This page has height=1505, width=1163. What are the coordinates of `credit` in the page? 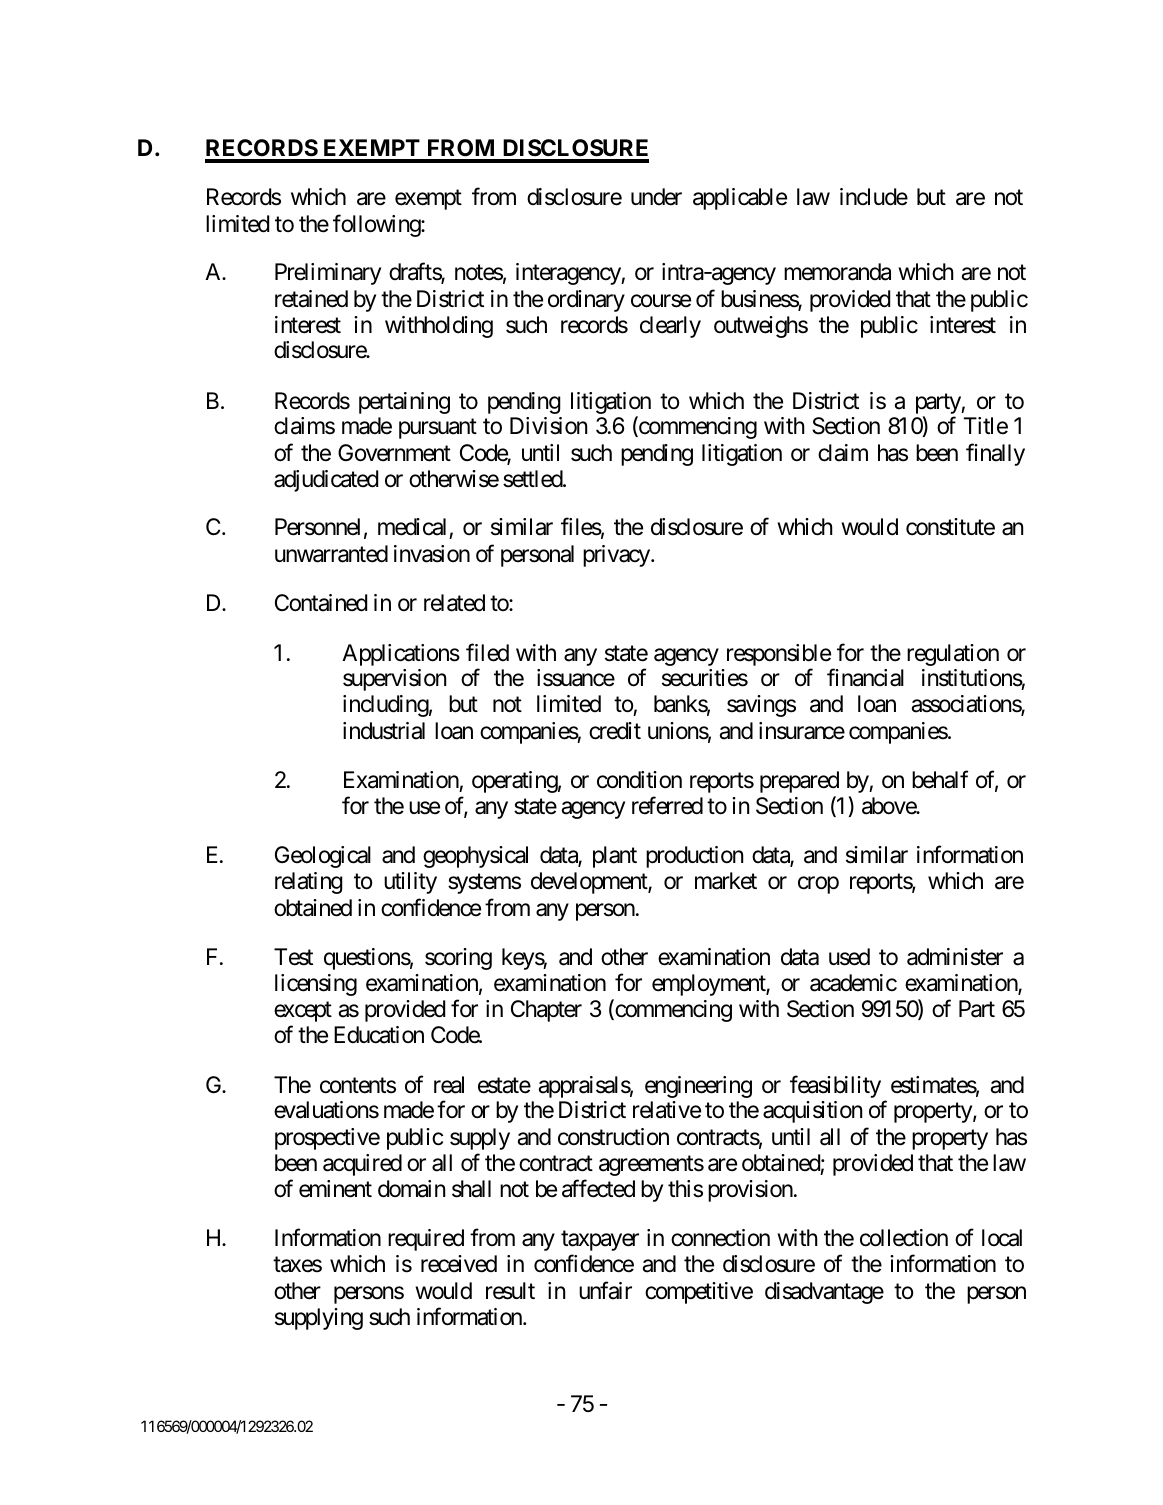 It's located at (615, 731).
